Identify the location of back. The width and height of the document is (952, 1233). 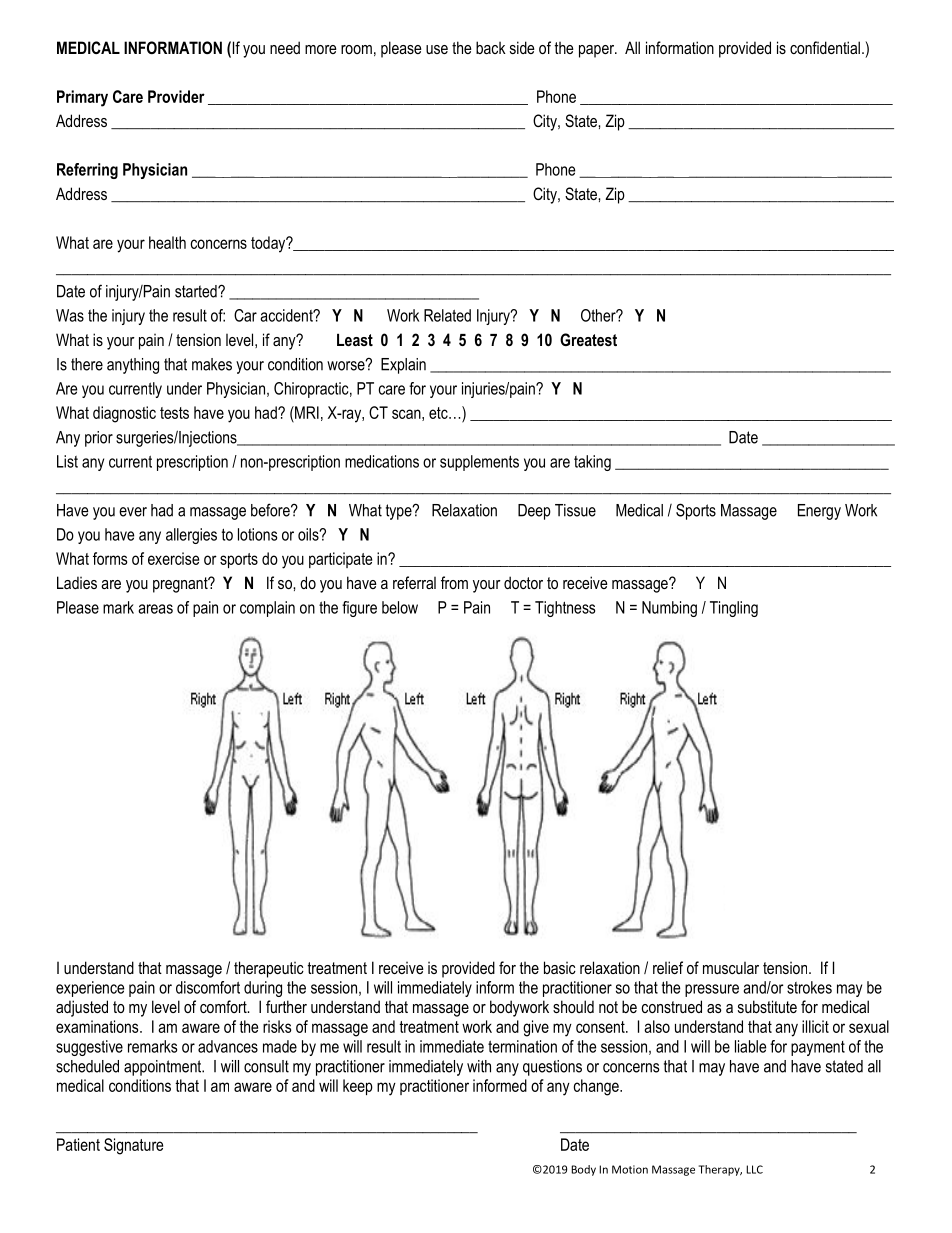
(491, 47).
